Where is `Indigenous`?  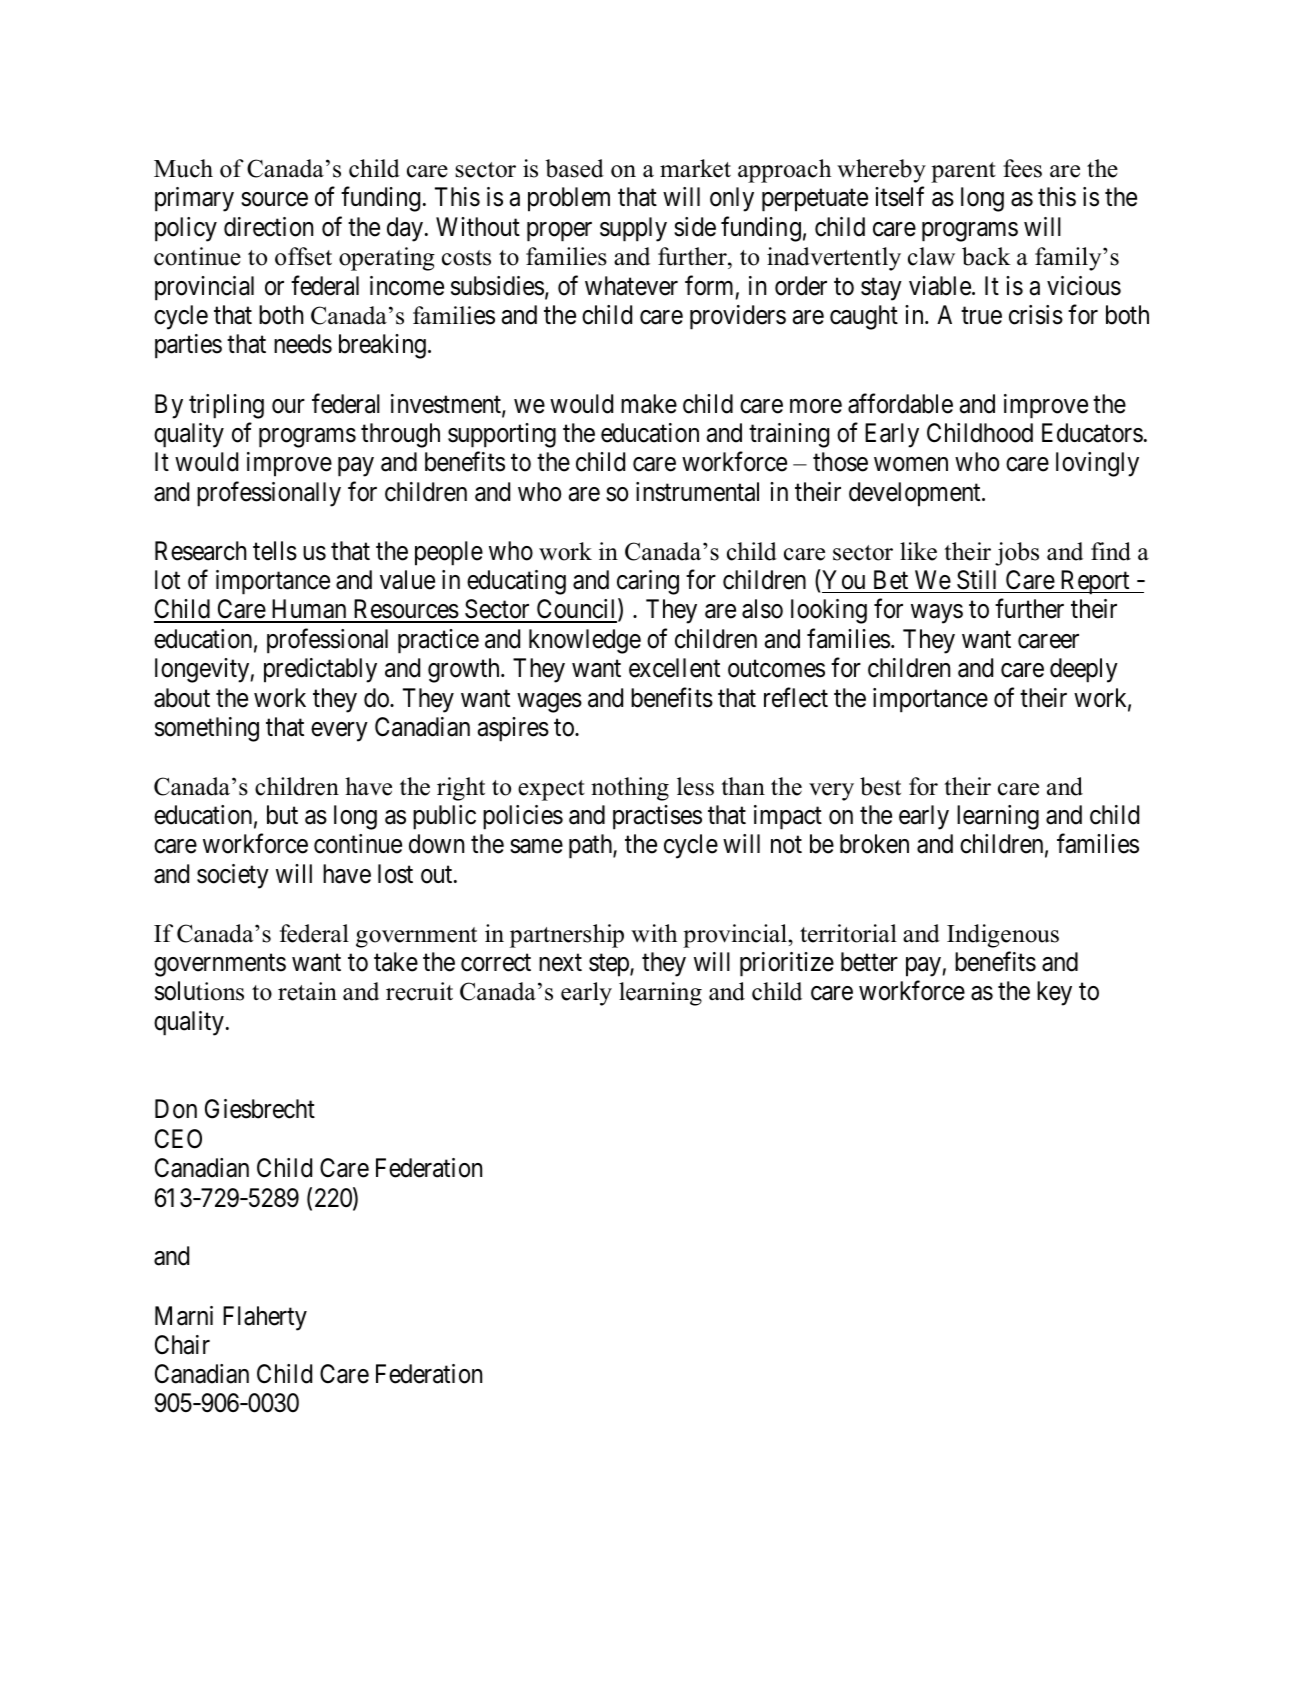 Indigenous is located at coordinates (1003, 936).
